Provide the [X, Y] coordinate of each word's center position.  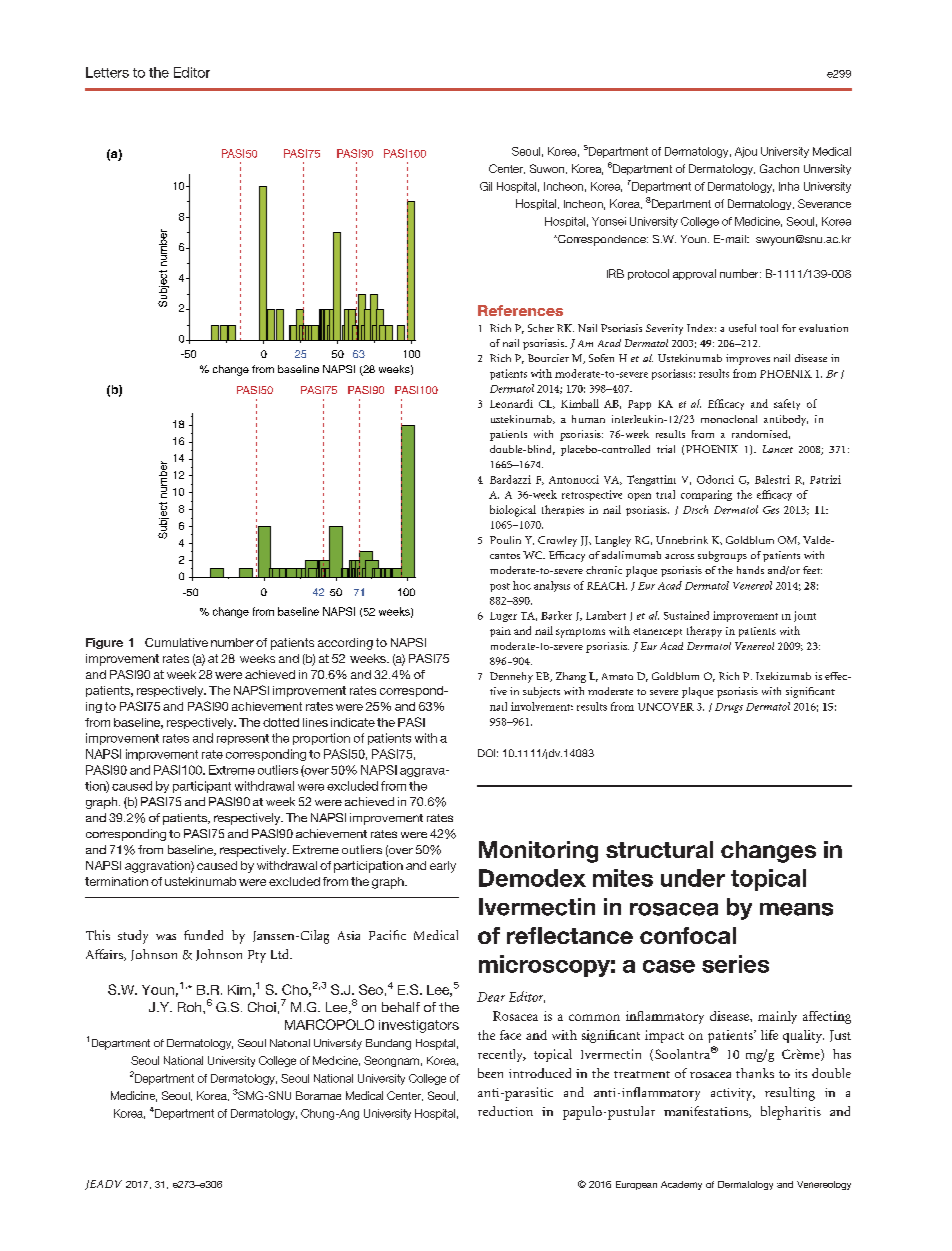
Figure [104, 643]
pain [500, 632]
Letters [107, 72]
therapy [704, 631]
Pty [257, 956]
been [490, 1073]
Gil [486, 186]
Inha [789, 186]
